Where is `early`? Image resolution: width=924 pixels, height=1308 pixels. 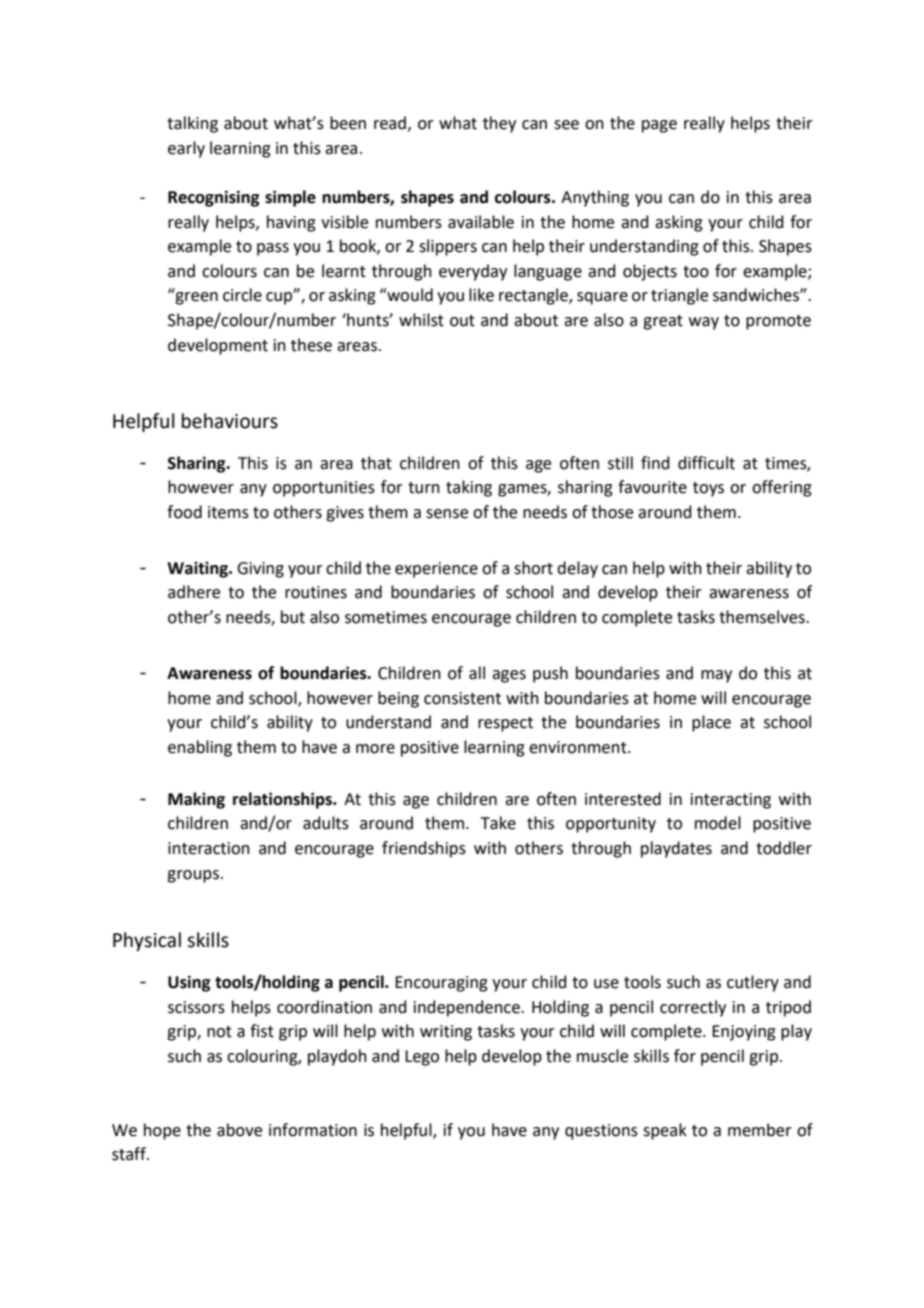
early is located at coordinates (186, 149).
